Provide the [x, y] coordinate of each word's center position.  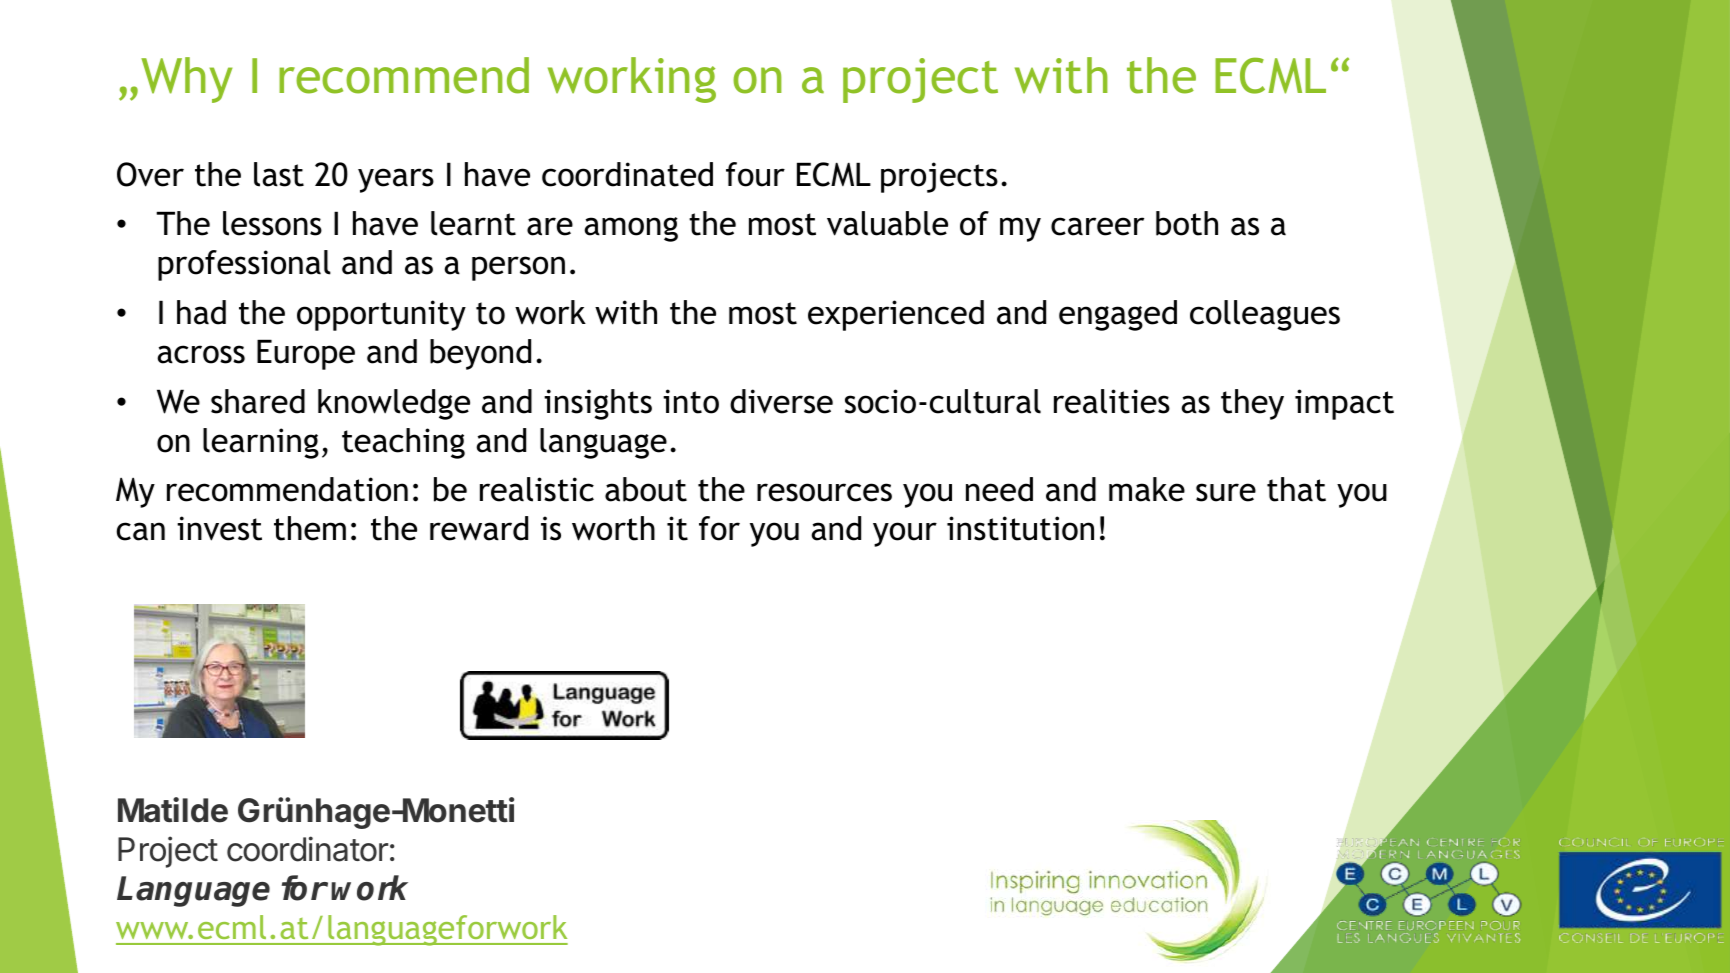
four [755, 174]
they [1252, 404]
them [310, 528]
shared [258, 401]
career [1097, 226]
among [631, 229]
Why [186, 80]
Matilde [173, 810]
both [1187, 223]
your [905, 534]
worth [613, 528]
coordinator [307, 849]
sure [1226, 492]
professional [244, 265]
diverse [781, 401]
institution [1020, 528]
